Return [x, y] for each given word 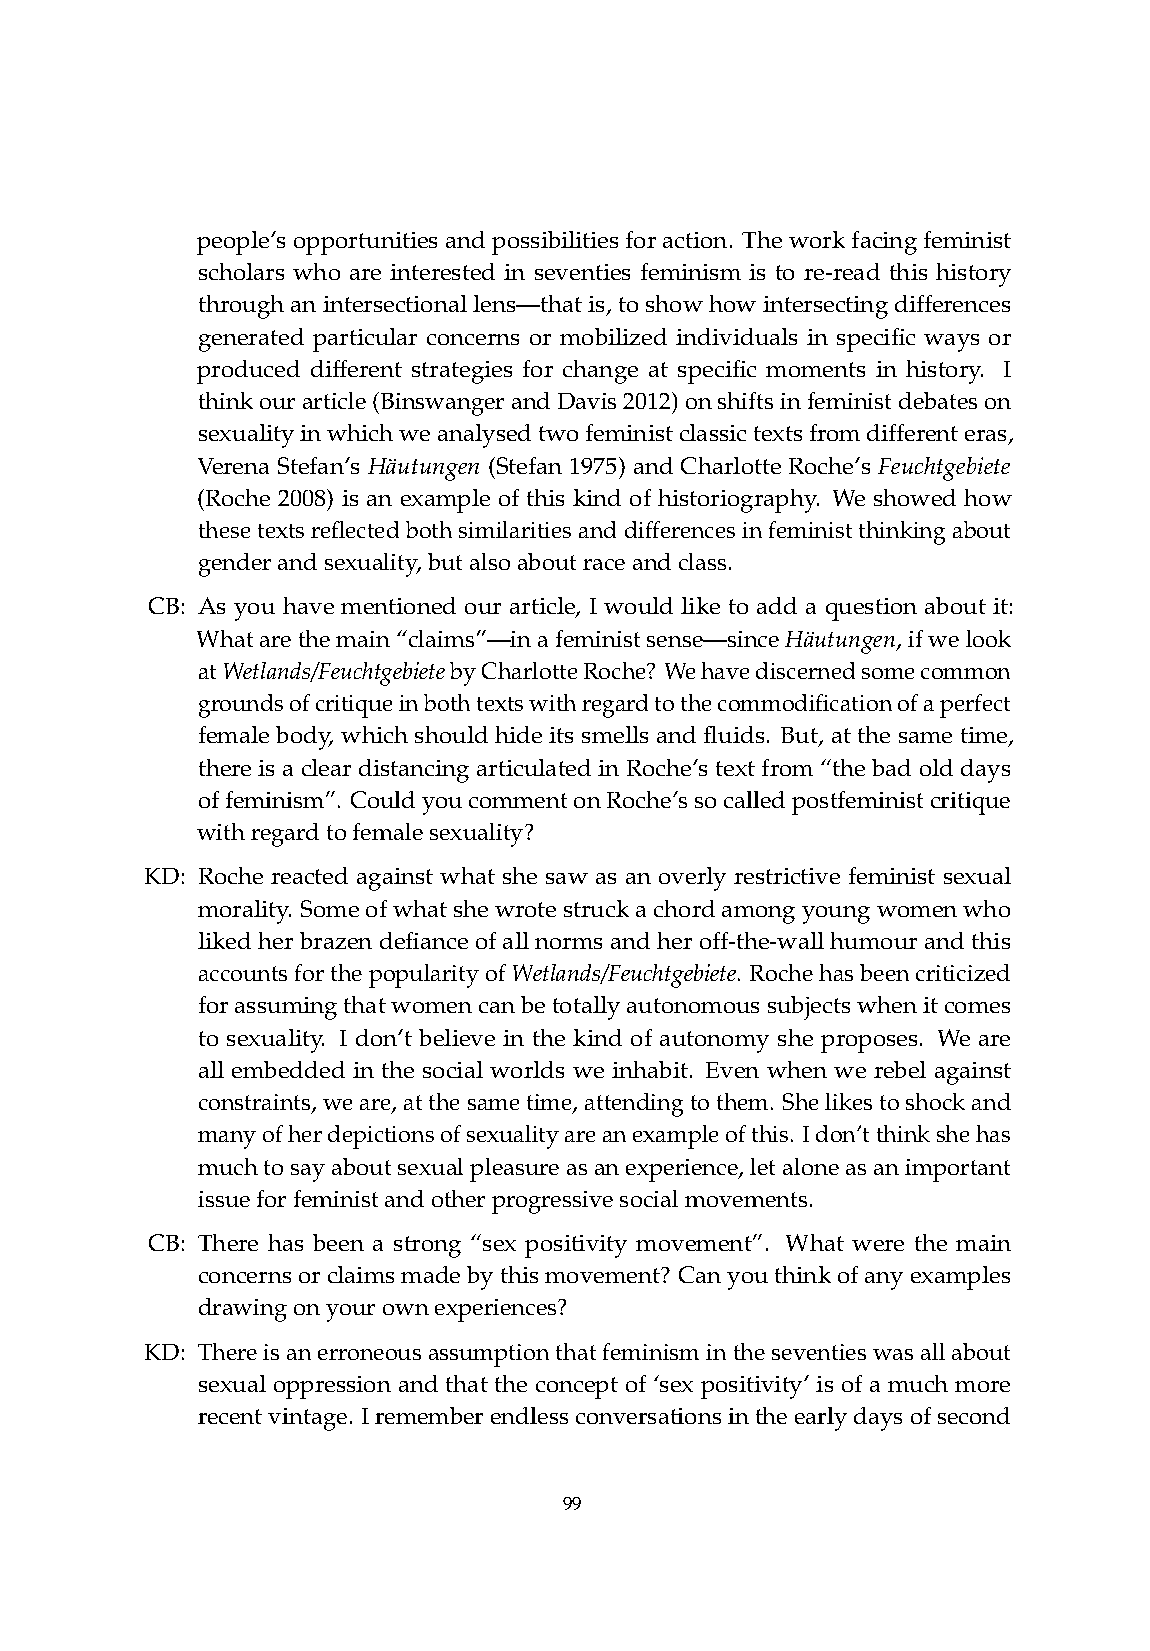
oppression [332, 1387]
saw [567, 878]
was [893, 1354]
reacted [309, 875]
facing [884, 243]
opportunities [365, 243]
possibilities [555, 243]
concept [577, 1388]
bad [891, 767]
